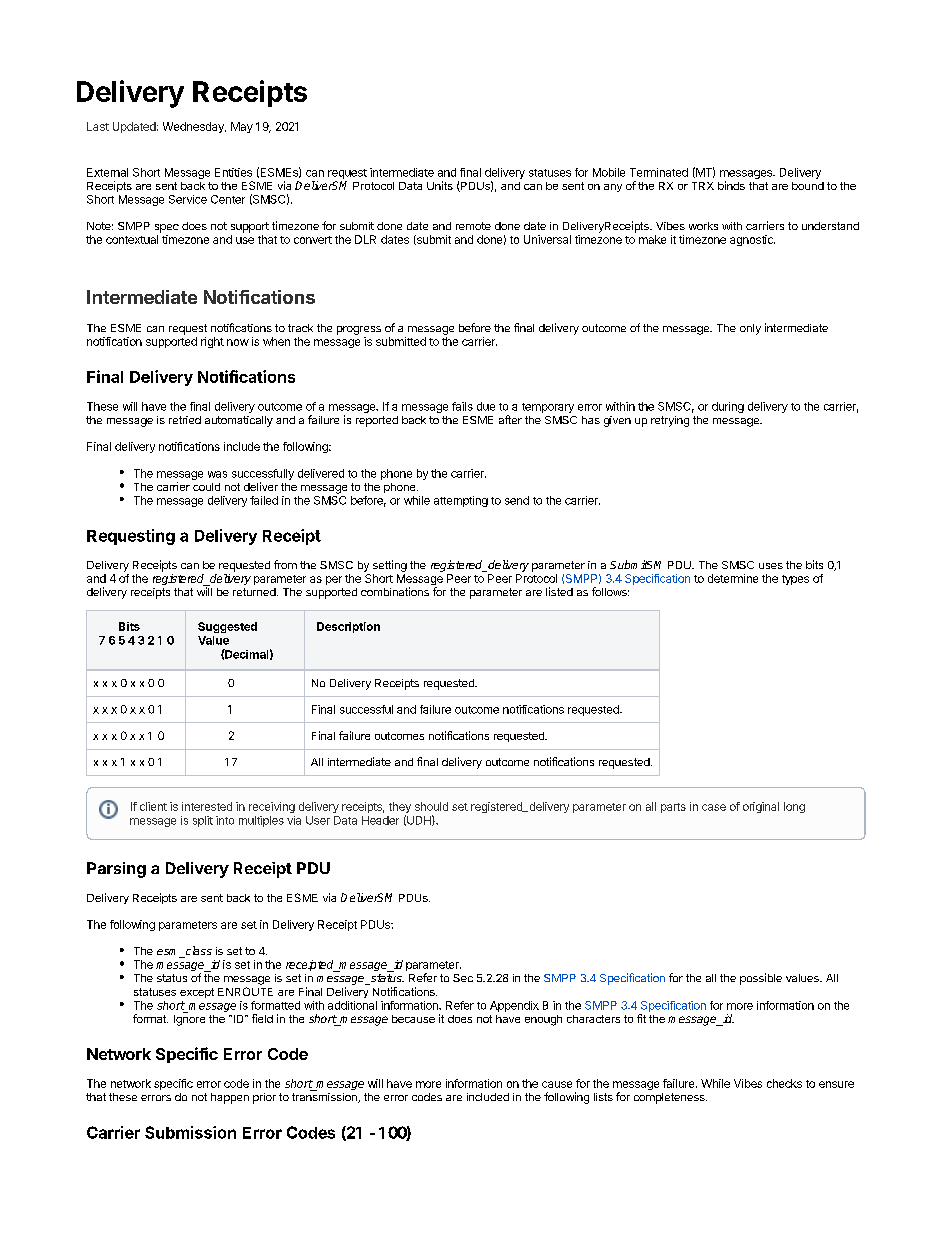 This document has height=1233, width=952. Describe the element at coordinates (728, 407) in the document. I see `during` at that location.
